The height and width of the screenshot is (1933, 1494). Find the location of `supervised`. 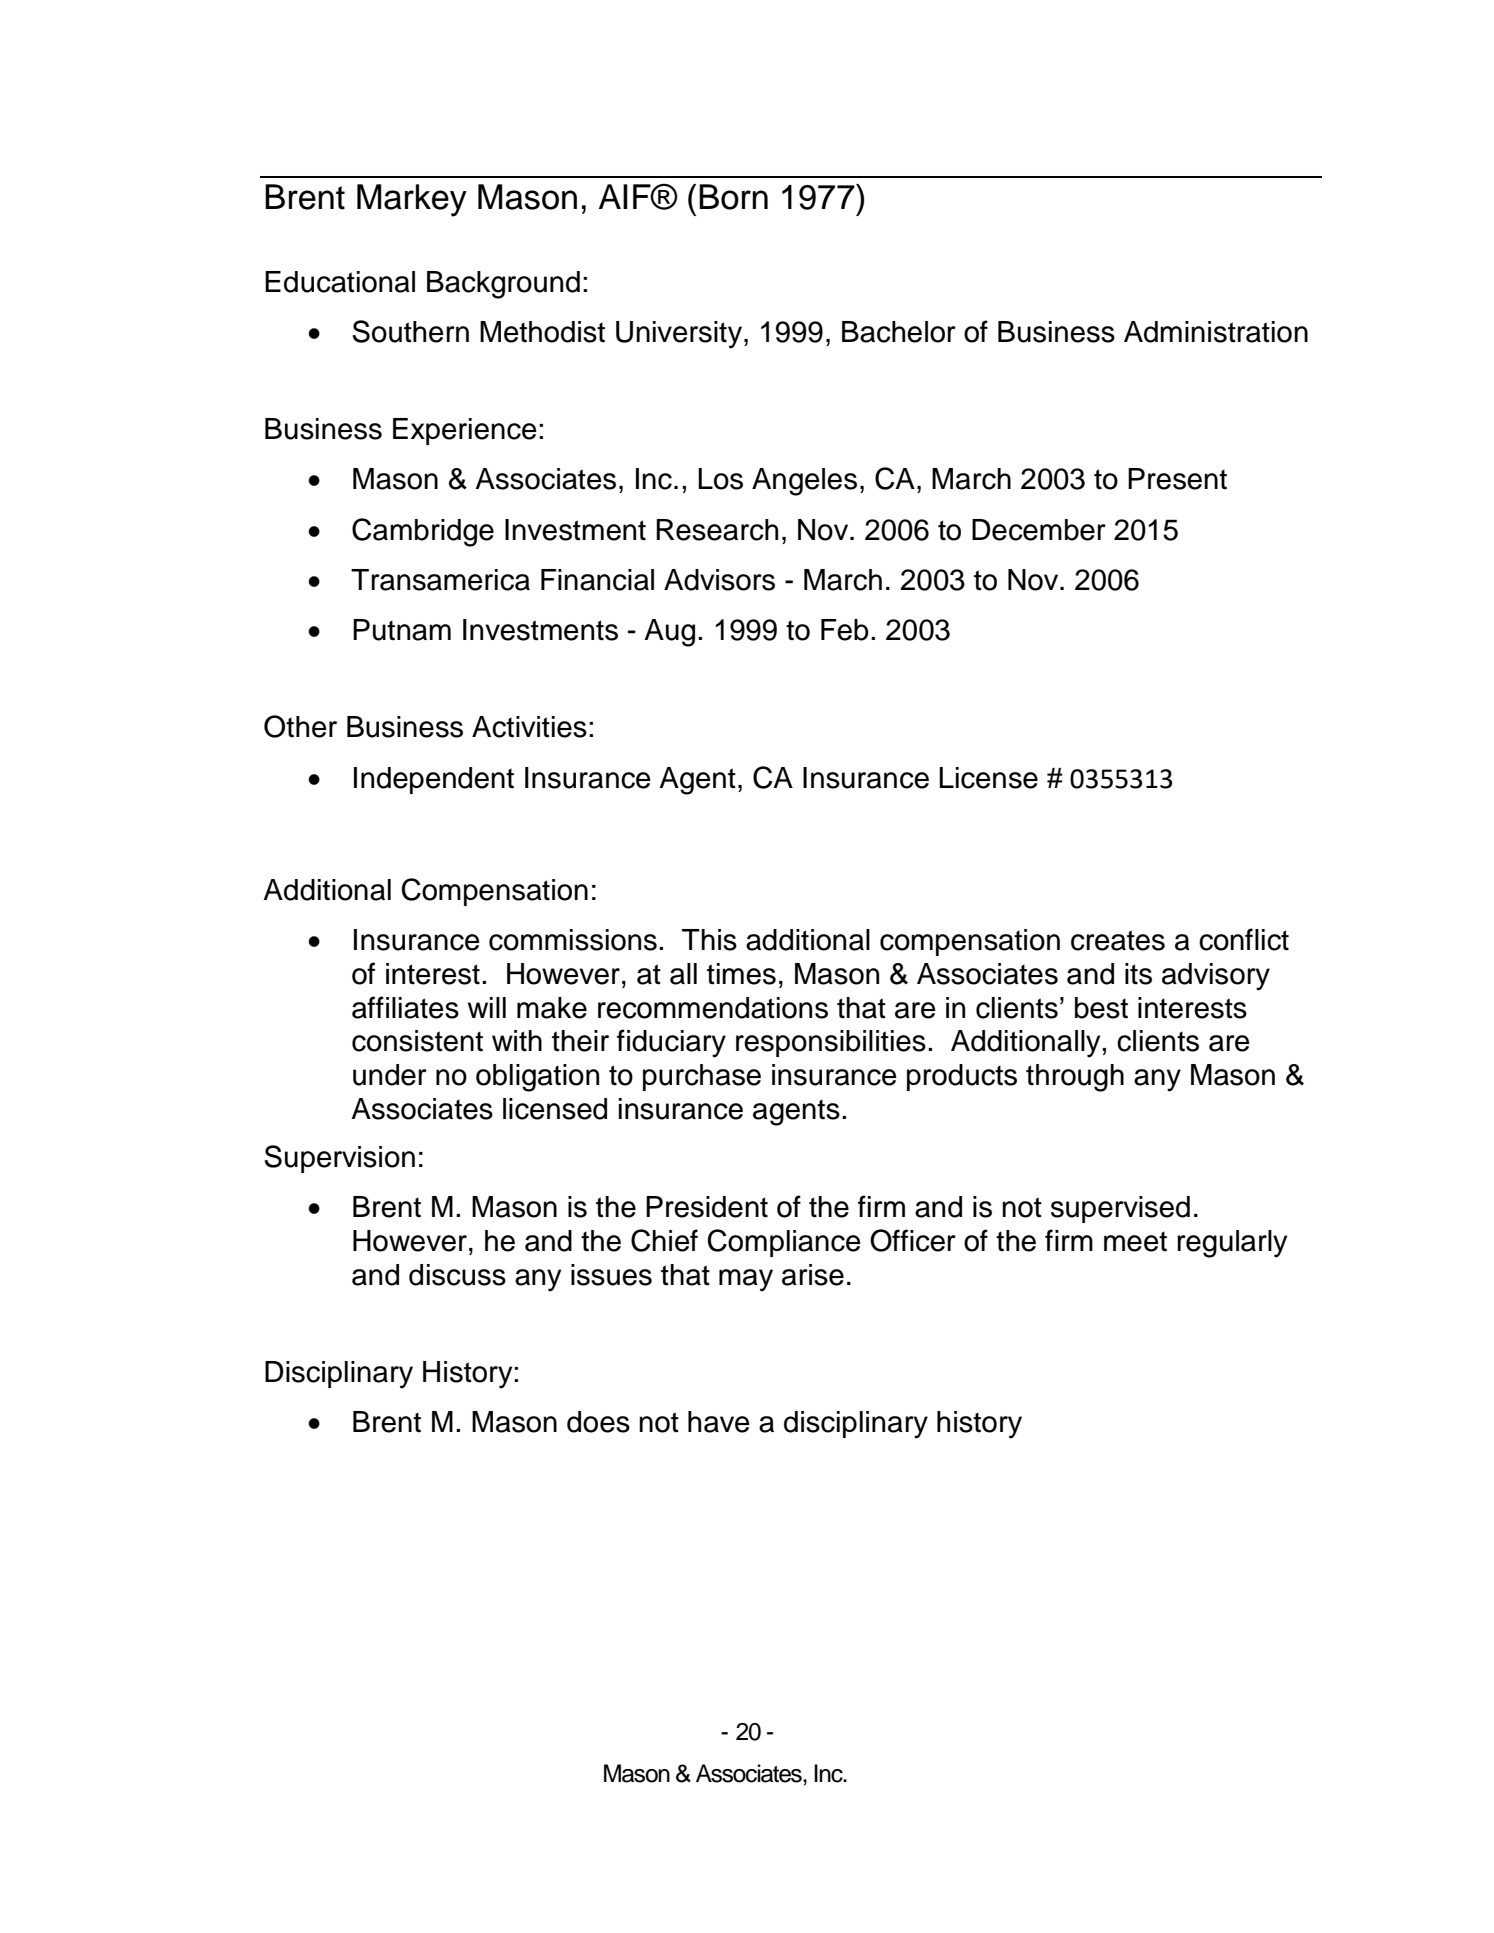

supervised is located at coordinates (1120, 1209).
